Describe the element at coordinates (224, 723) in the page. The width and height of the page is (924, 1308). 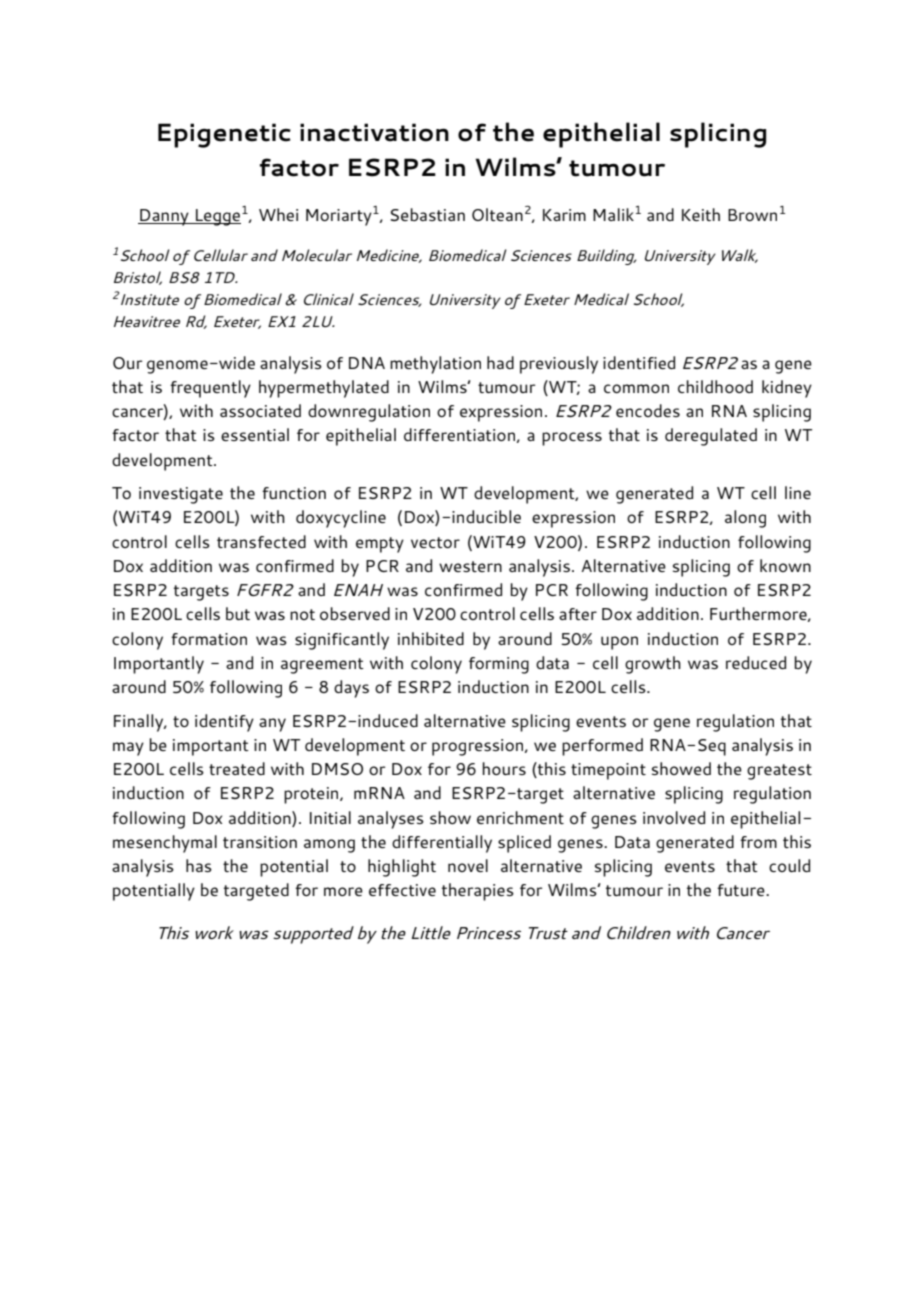
I see `identify` at that location.
